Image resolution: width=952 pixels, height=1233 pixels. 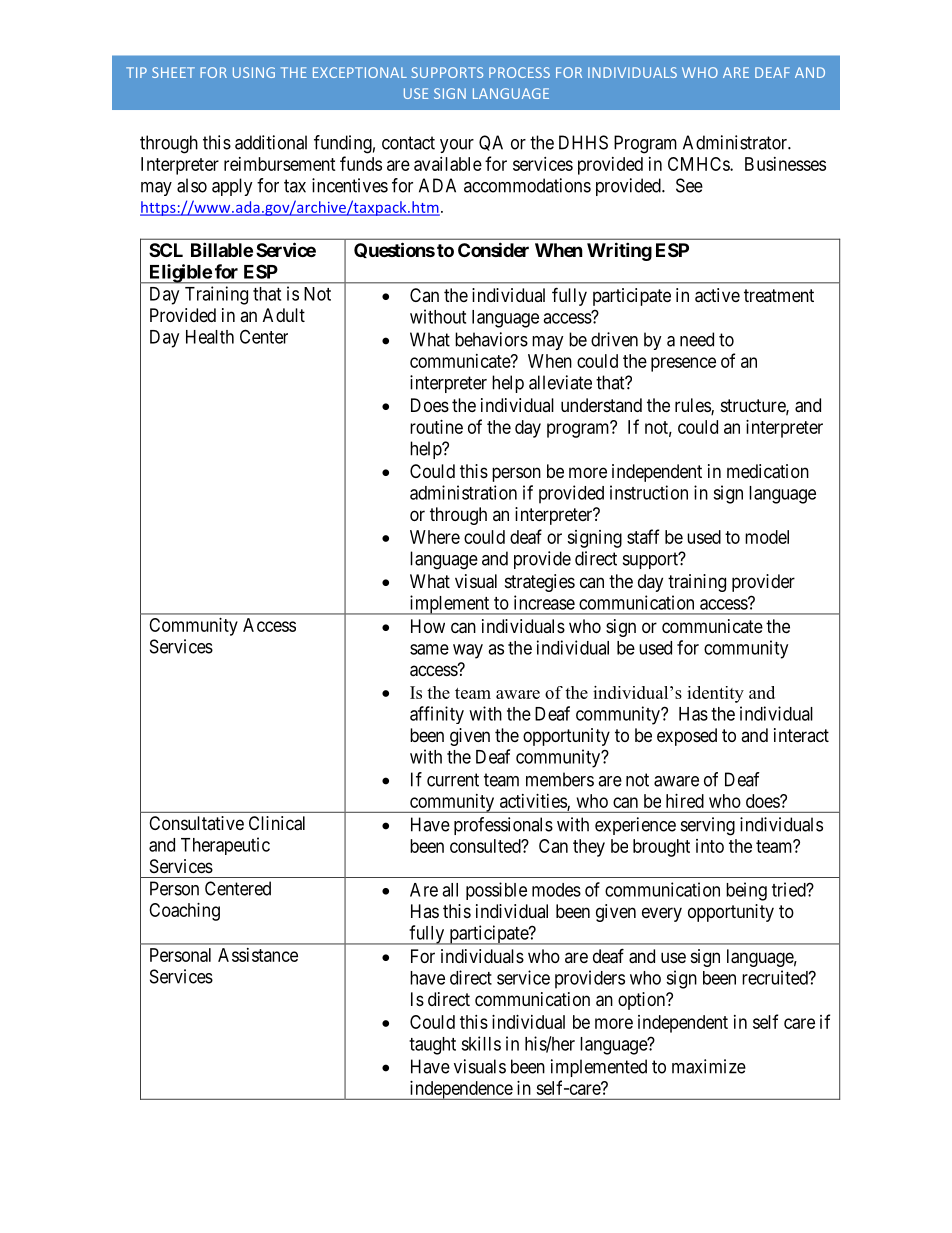 What do you see at coordinates (437, 715) in the screenshot?
I see `affinity` at bounding box center [437, 715].
